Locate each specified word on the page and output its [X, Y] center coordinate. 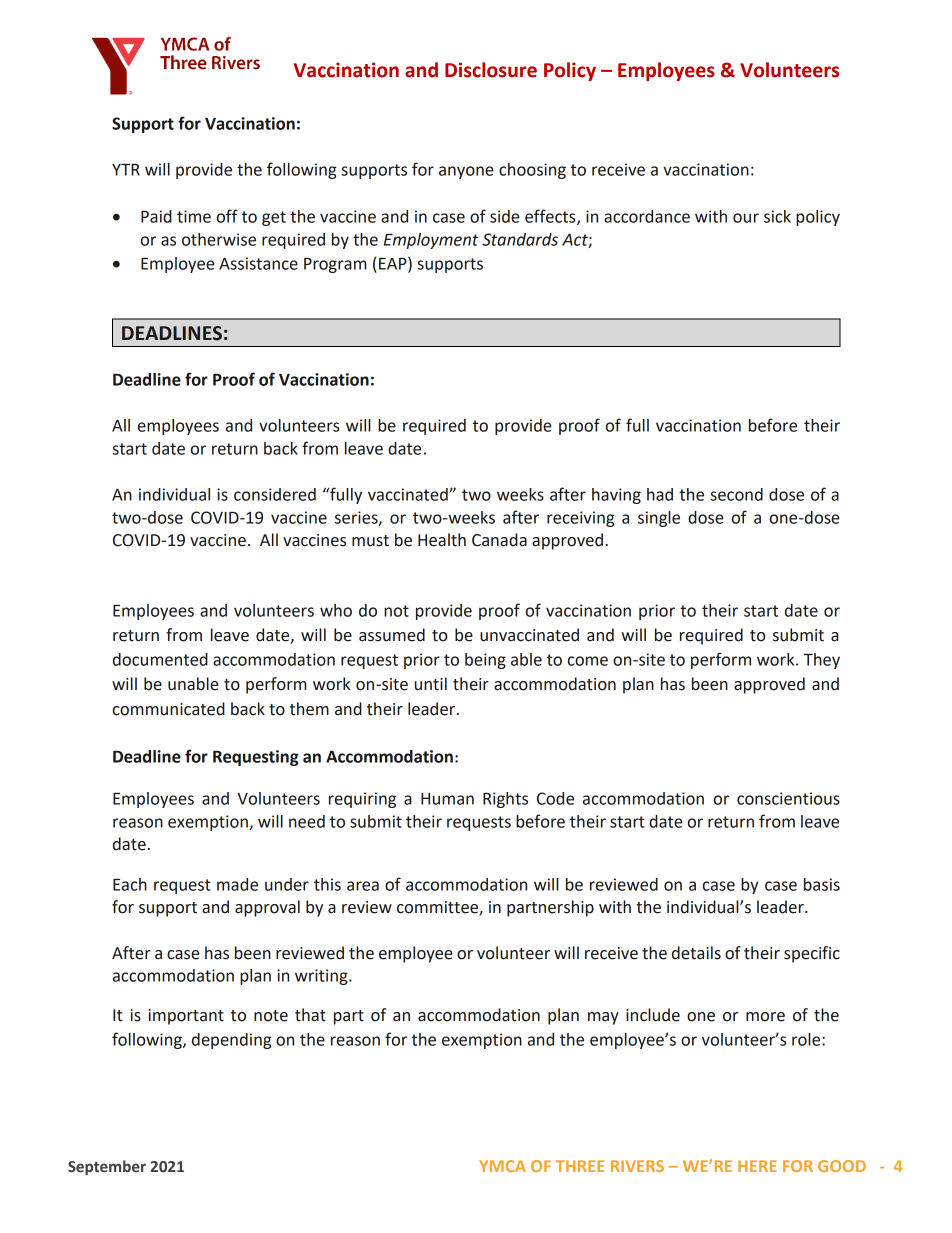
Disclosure [491, 70]
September [107, 1167]
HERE [757, 1166]
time [194, 216]
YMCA [502, 1166]
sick [777, 216]
